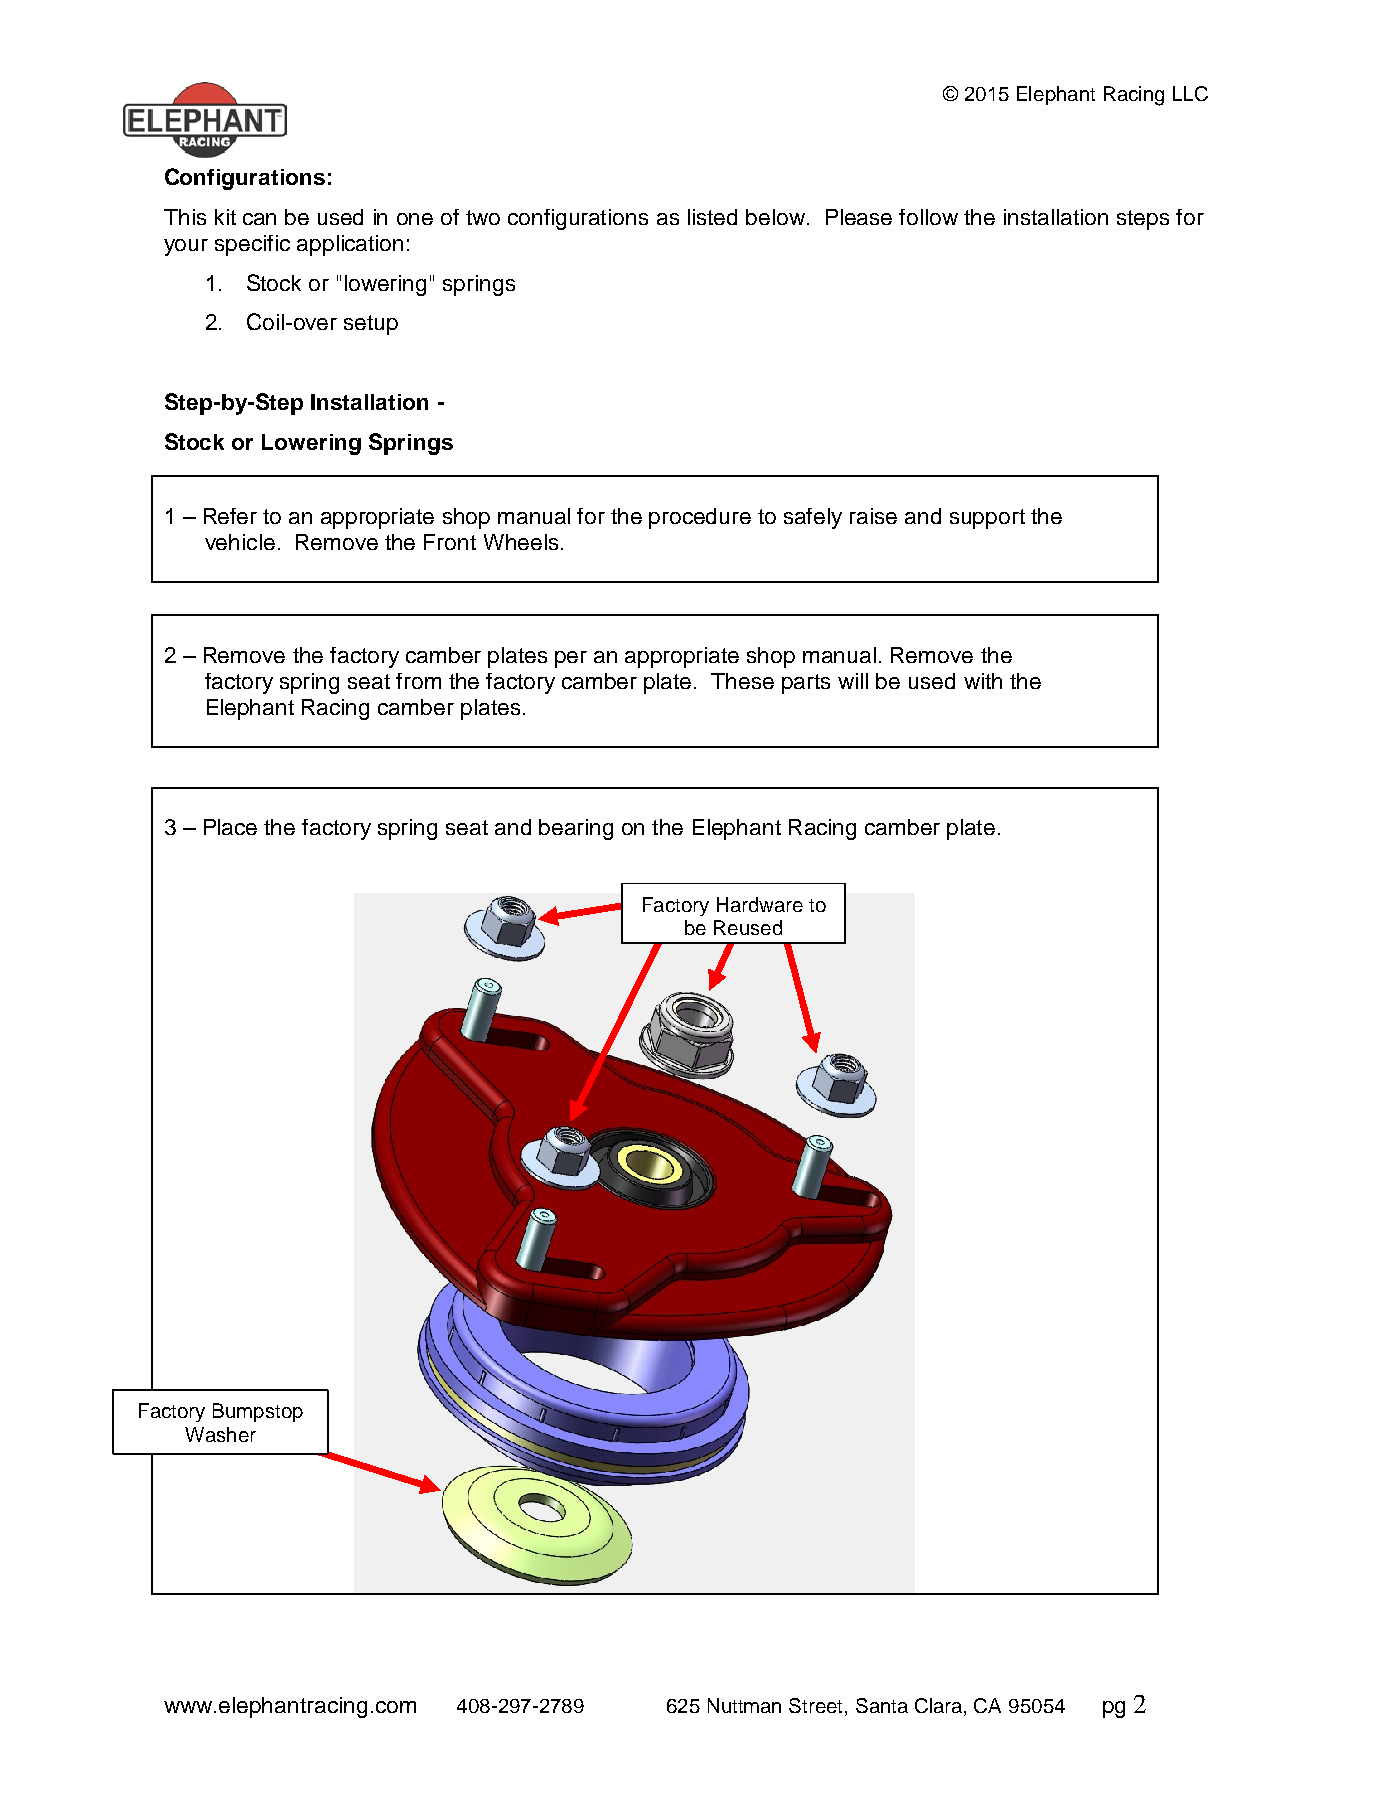 The width and height of the document is (1393, 1802). I want to click on Street, so click(815, 1705).
